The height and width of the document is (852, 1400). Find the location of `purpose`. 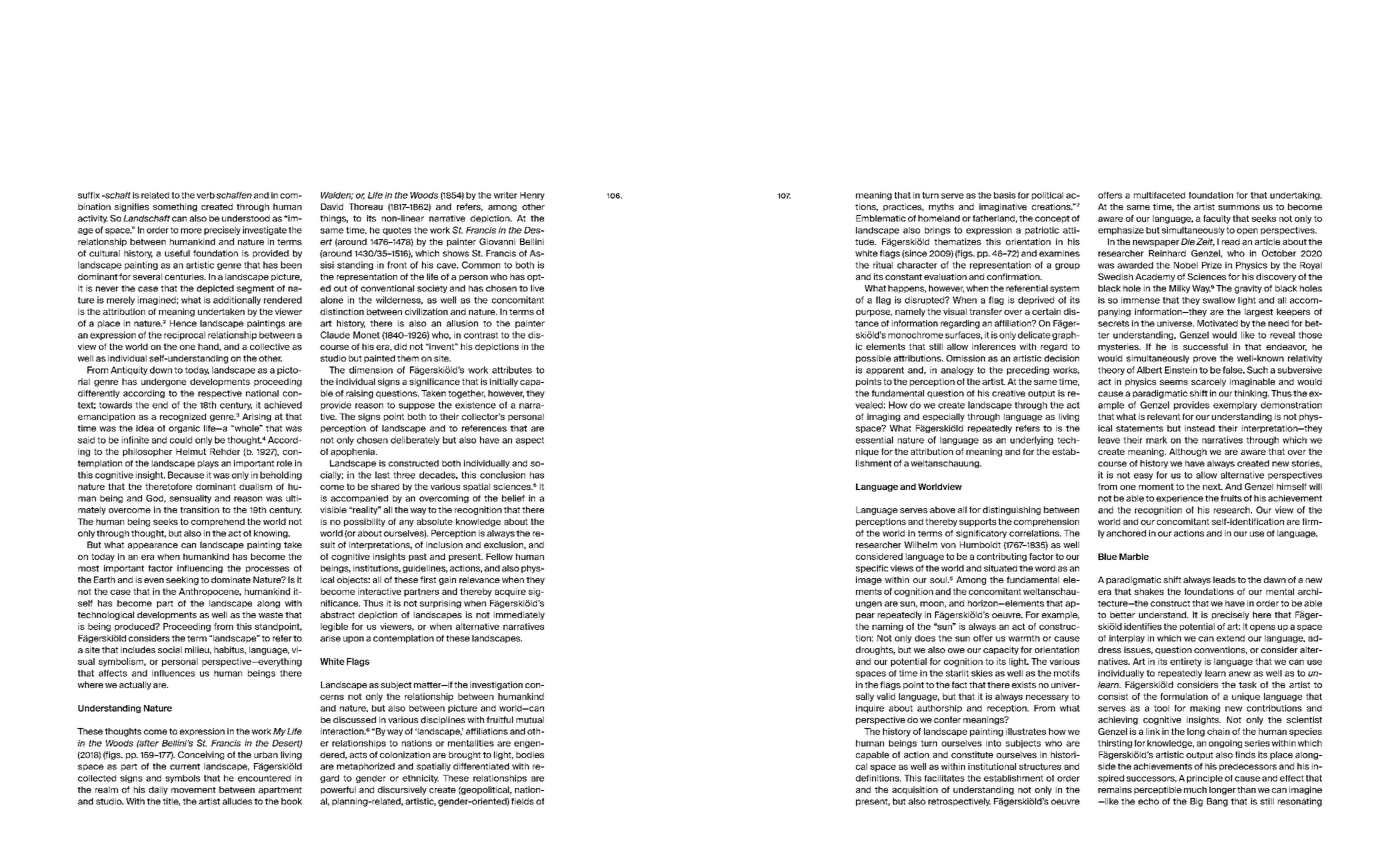

purpose is located at coordinates (874, 313).
